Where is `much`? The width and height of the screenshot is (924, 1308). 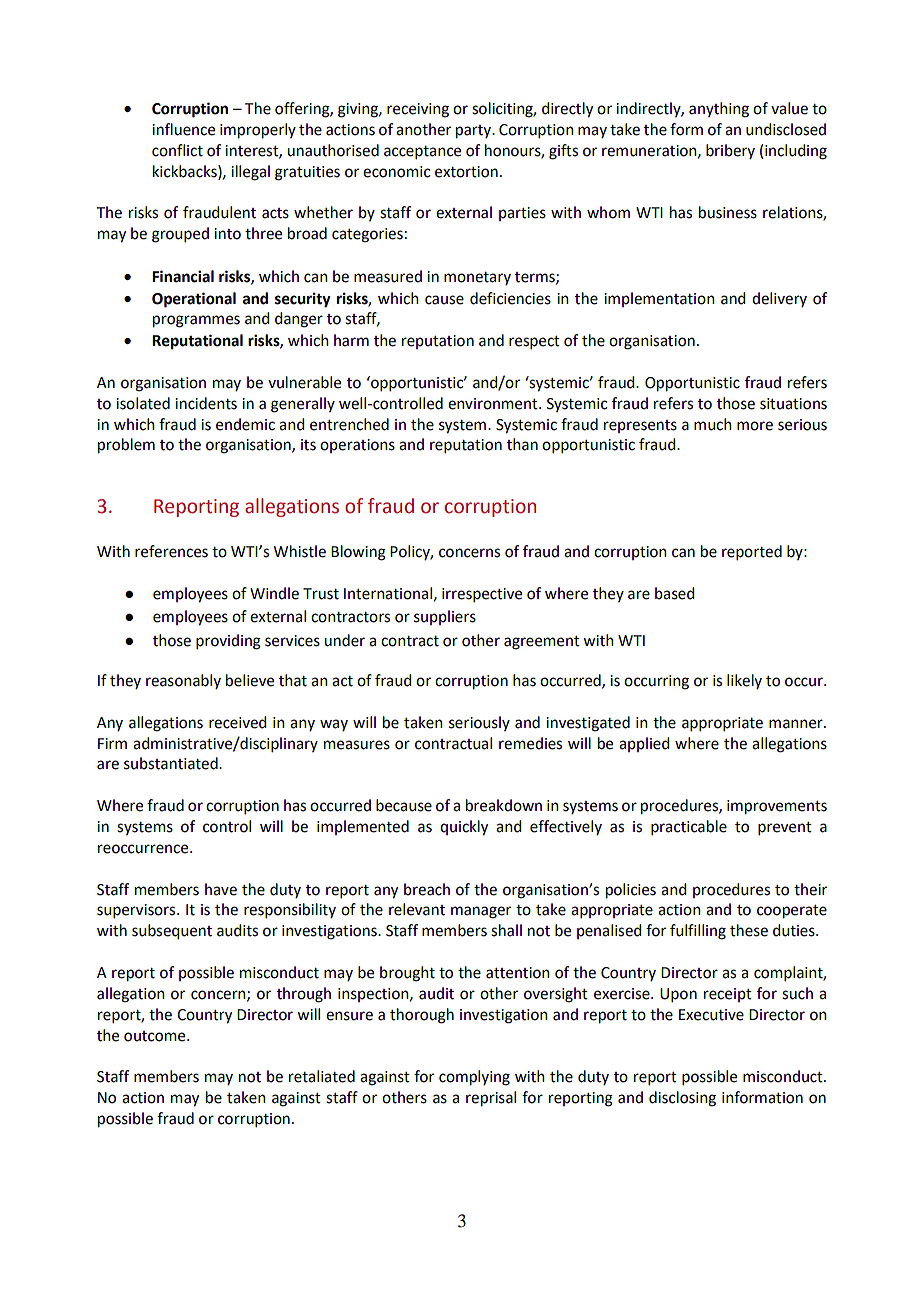
much is located at coordinates (713, 424).
